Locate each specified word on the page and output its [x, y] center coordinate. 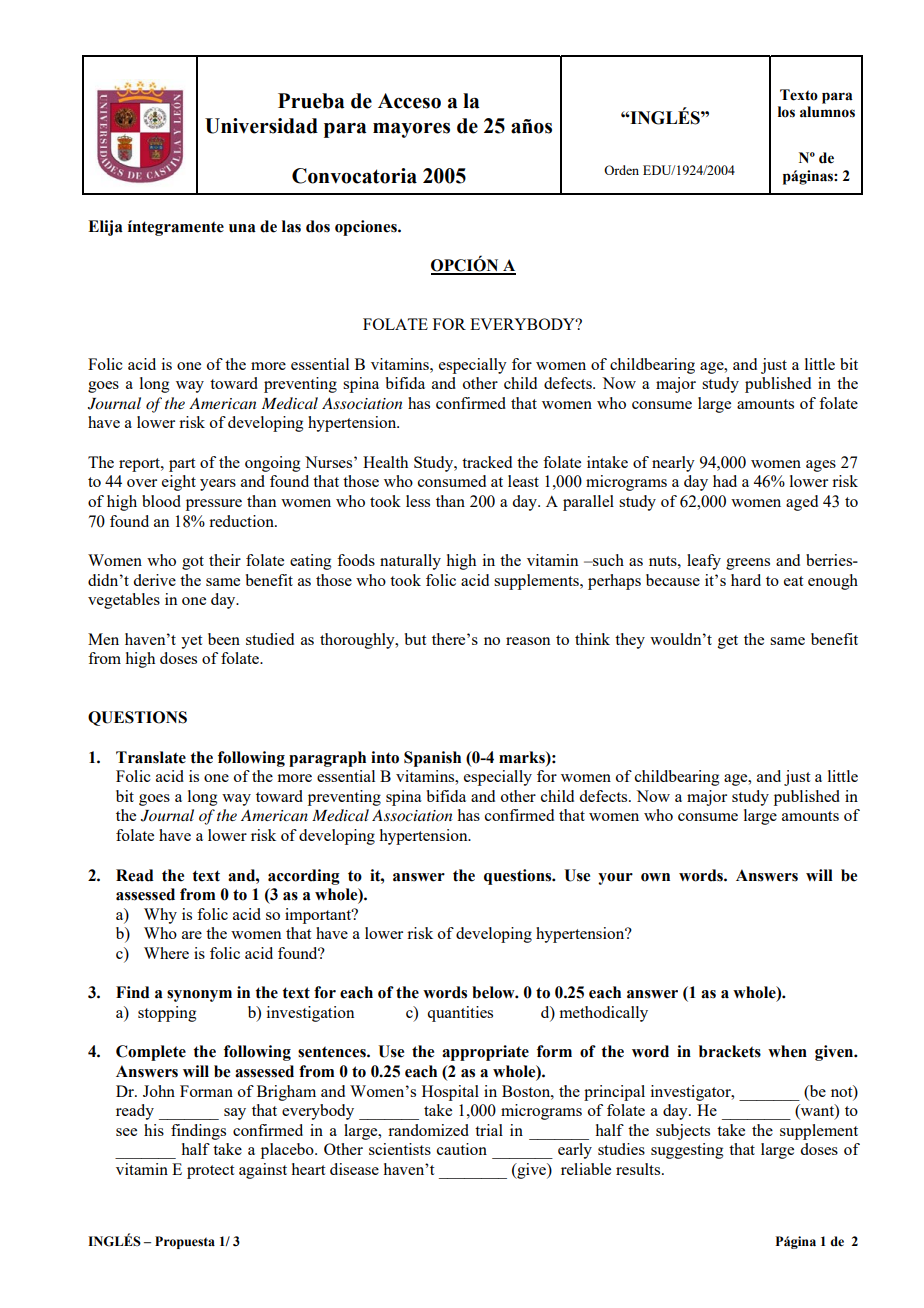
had [725, 481]
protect [210, 1172]
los [786, 112]
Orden [621, 170]
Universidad [261, 126]
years [218, 485]
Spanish [432, 759]
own [655, 877]
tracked [487, 462]
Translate [151, 757]
